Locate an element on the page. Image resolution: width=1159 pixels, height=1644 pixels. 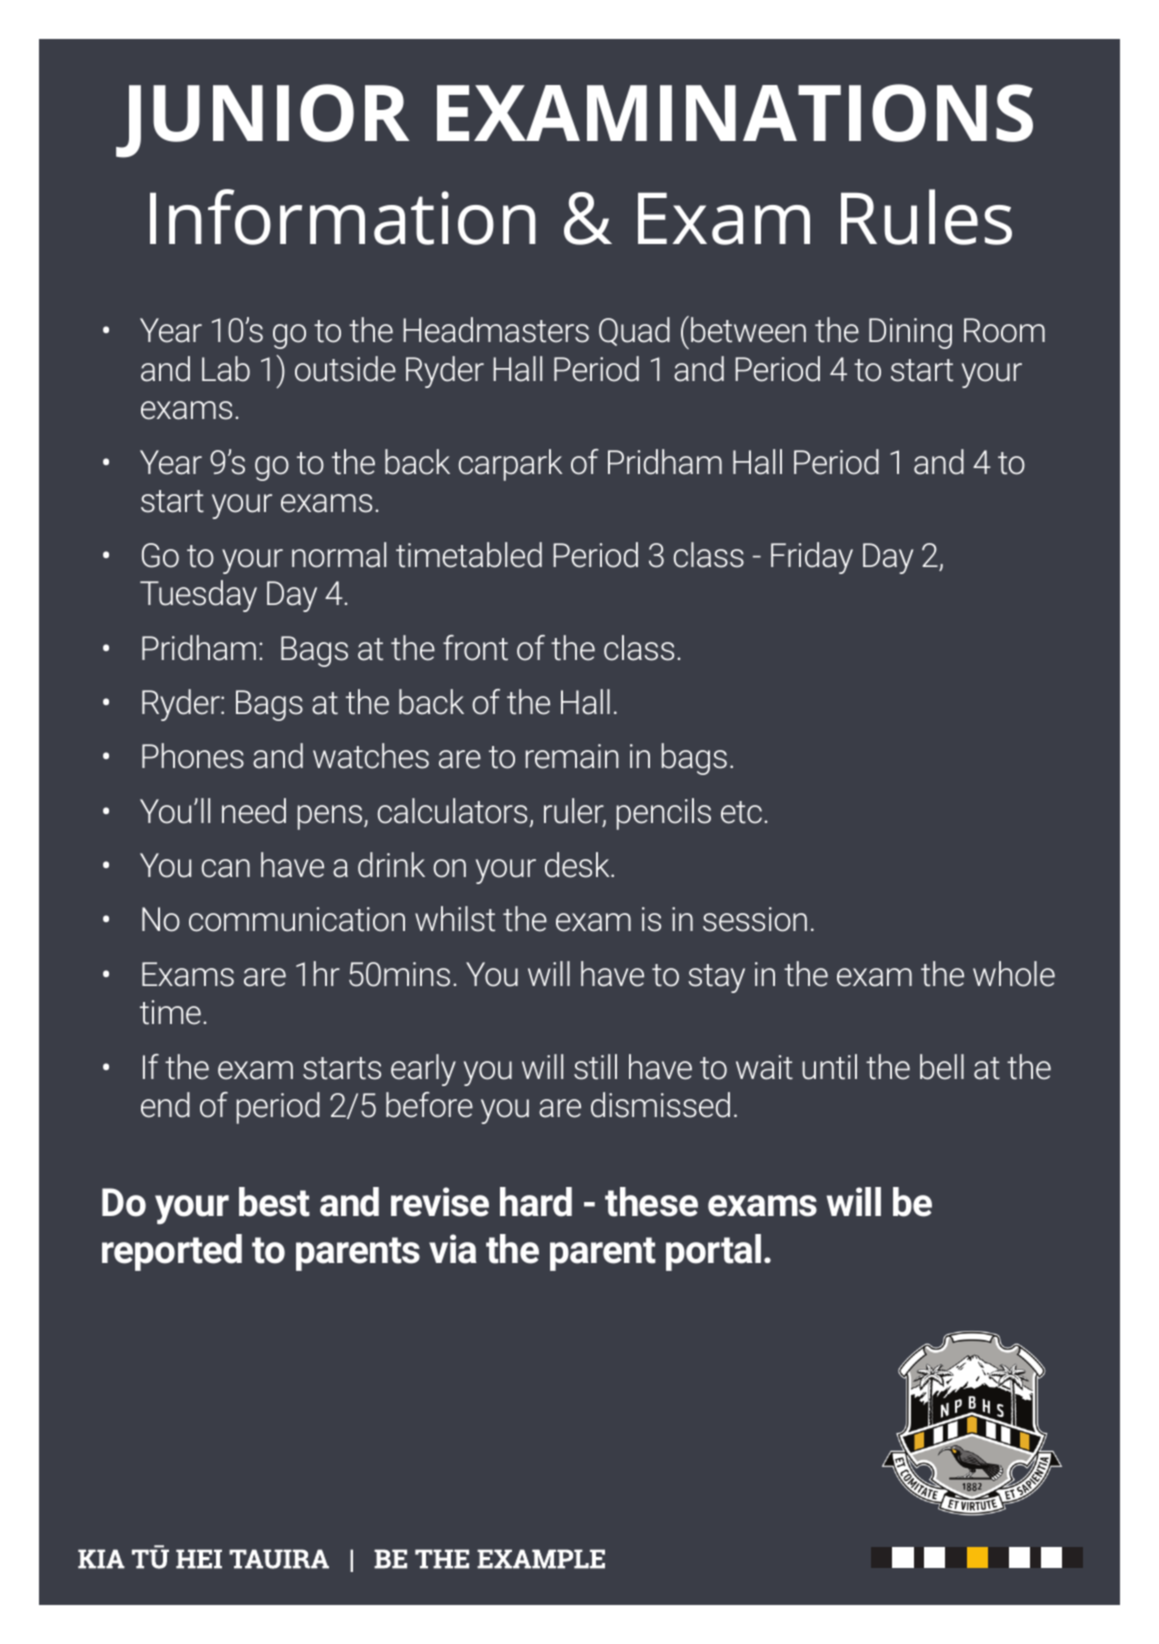
Rules is located at coordinates (926, 217).
